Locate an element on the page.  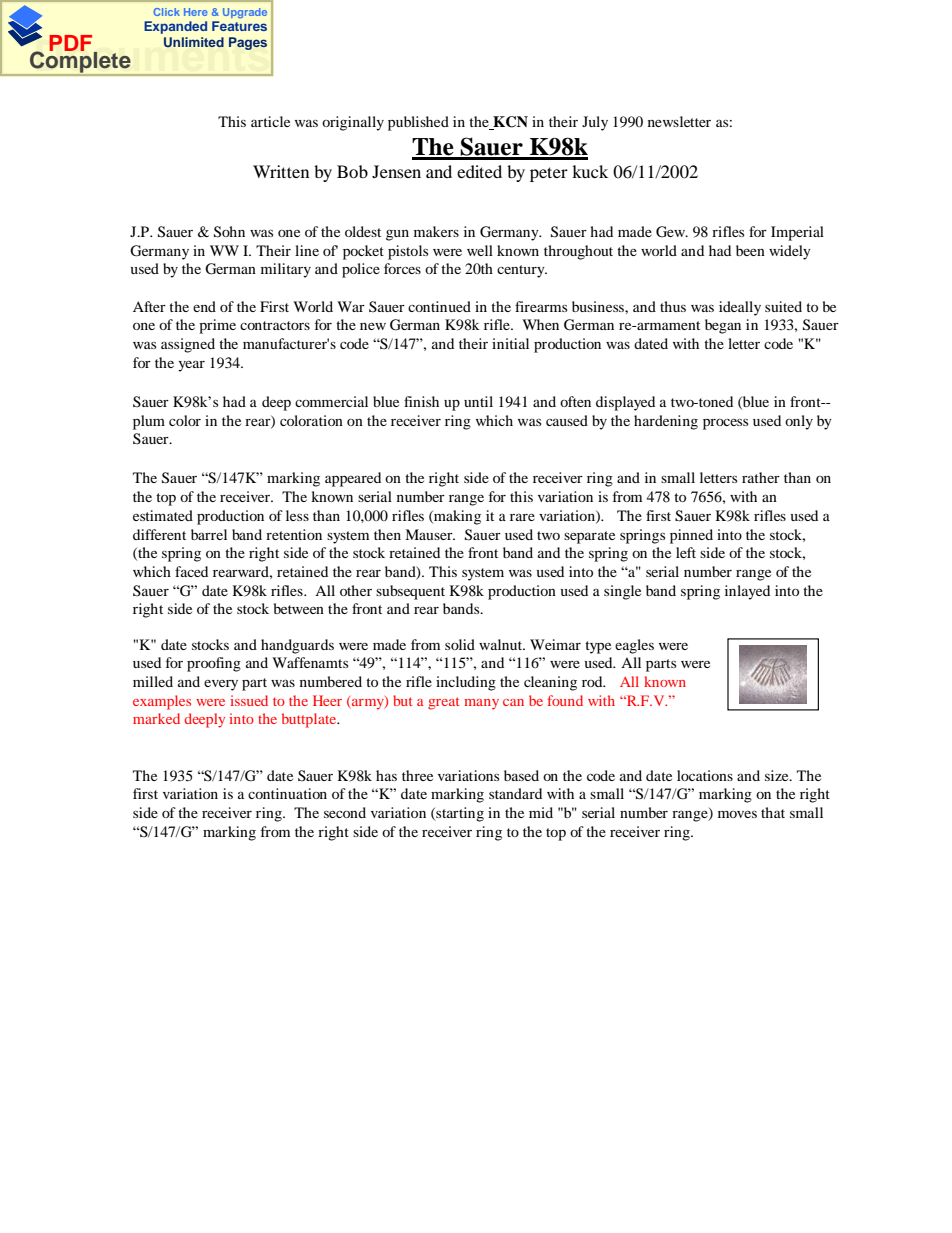
pinned is located at coordinates (691, 536).
